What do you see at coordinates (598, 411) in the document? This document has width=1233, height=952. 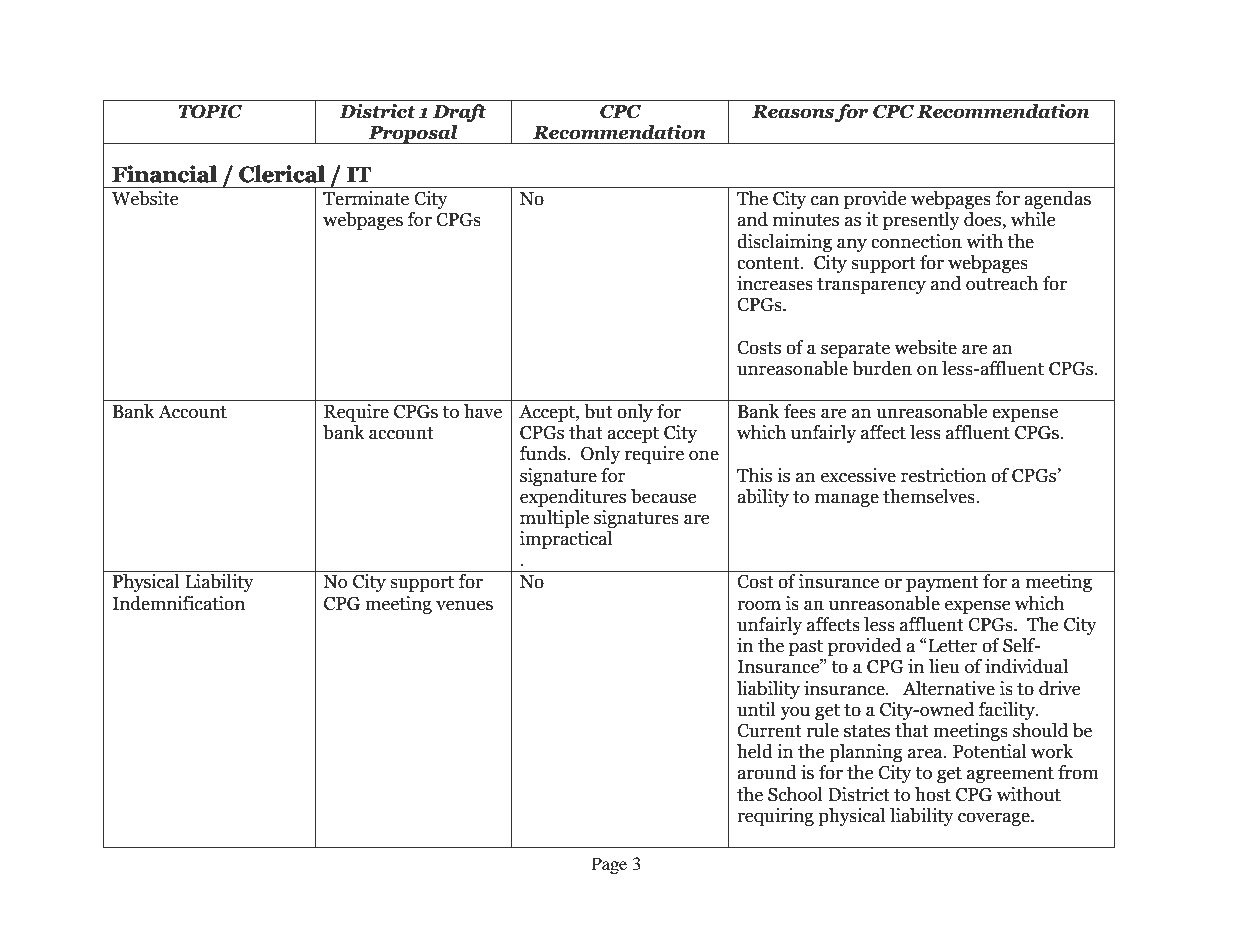 I see `but` at bounding box center [598, 411].
